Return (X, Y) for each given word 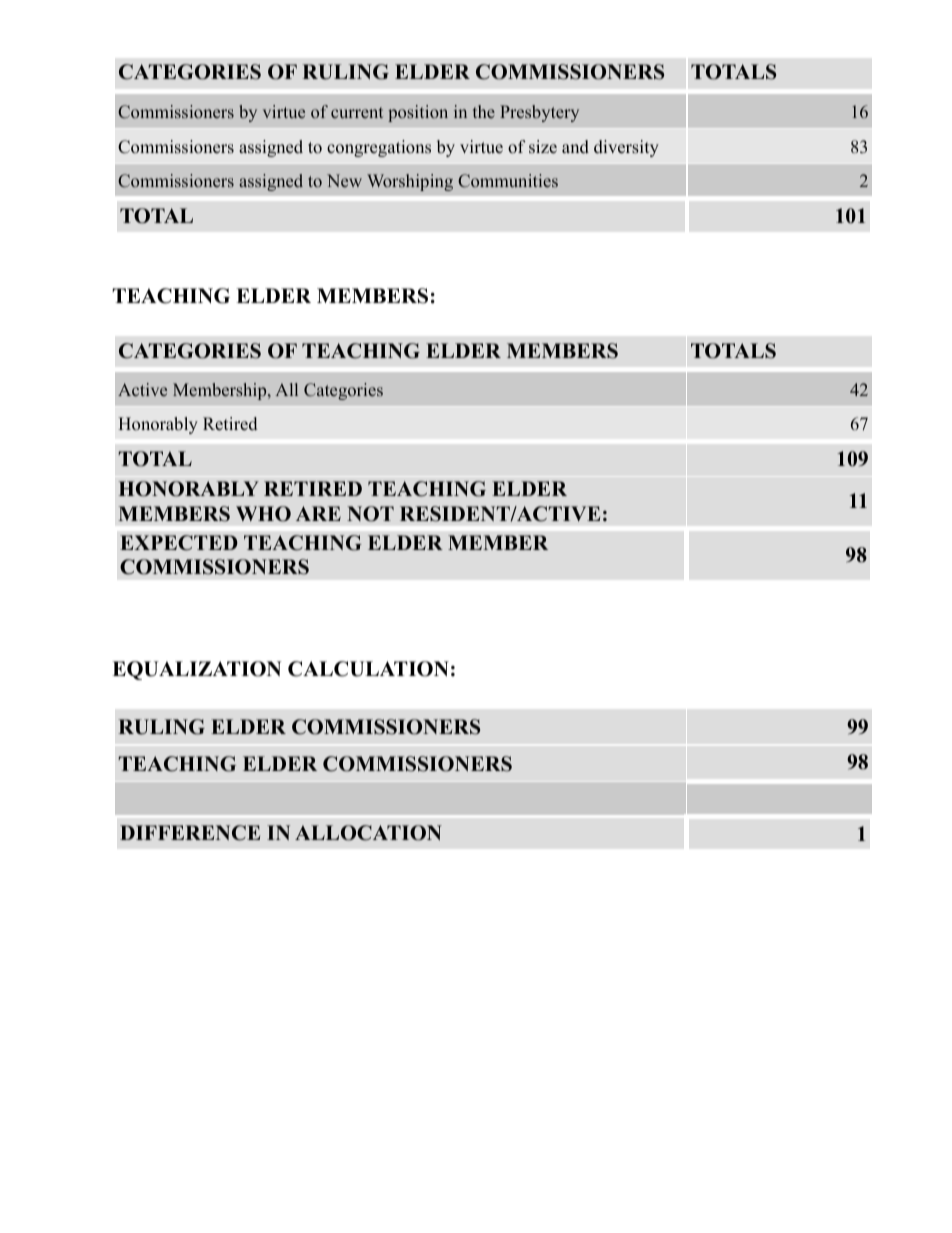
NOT (370, 514)
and (575, 147)
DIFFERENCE (190, 833)
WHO (263, 514)
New (344, 180)
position (418, 113)
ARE (318, 513)
